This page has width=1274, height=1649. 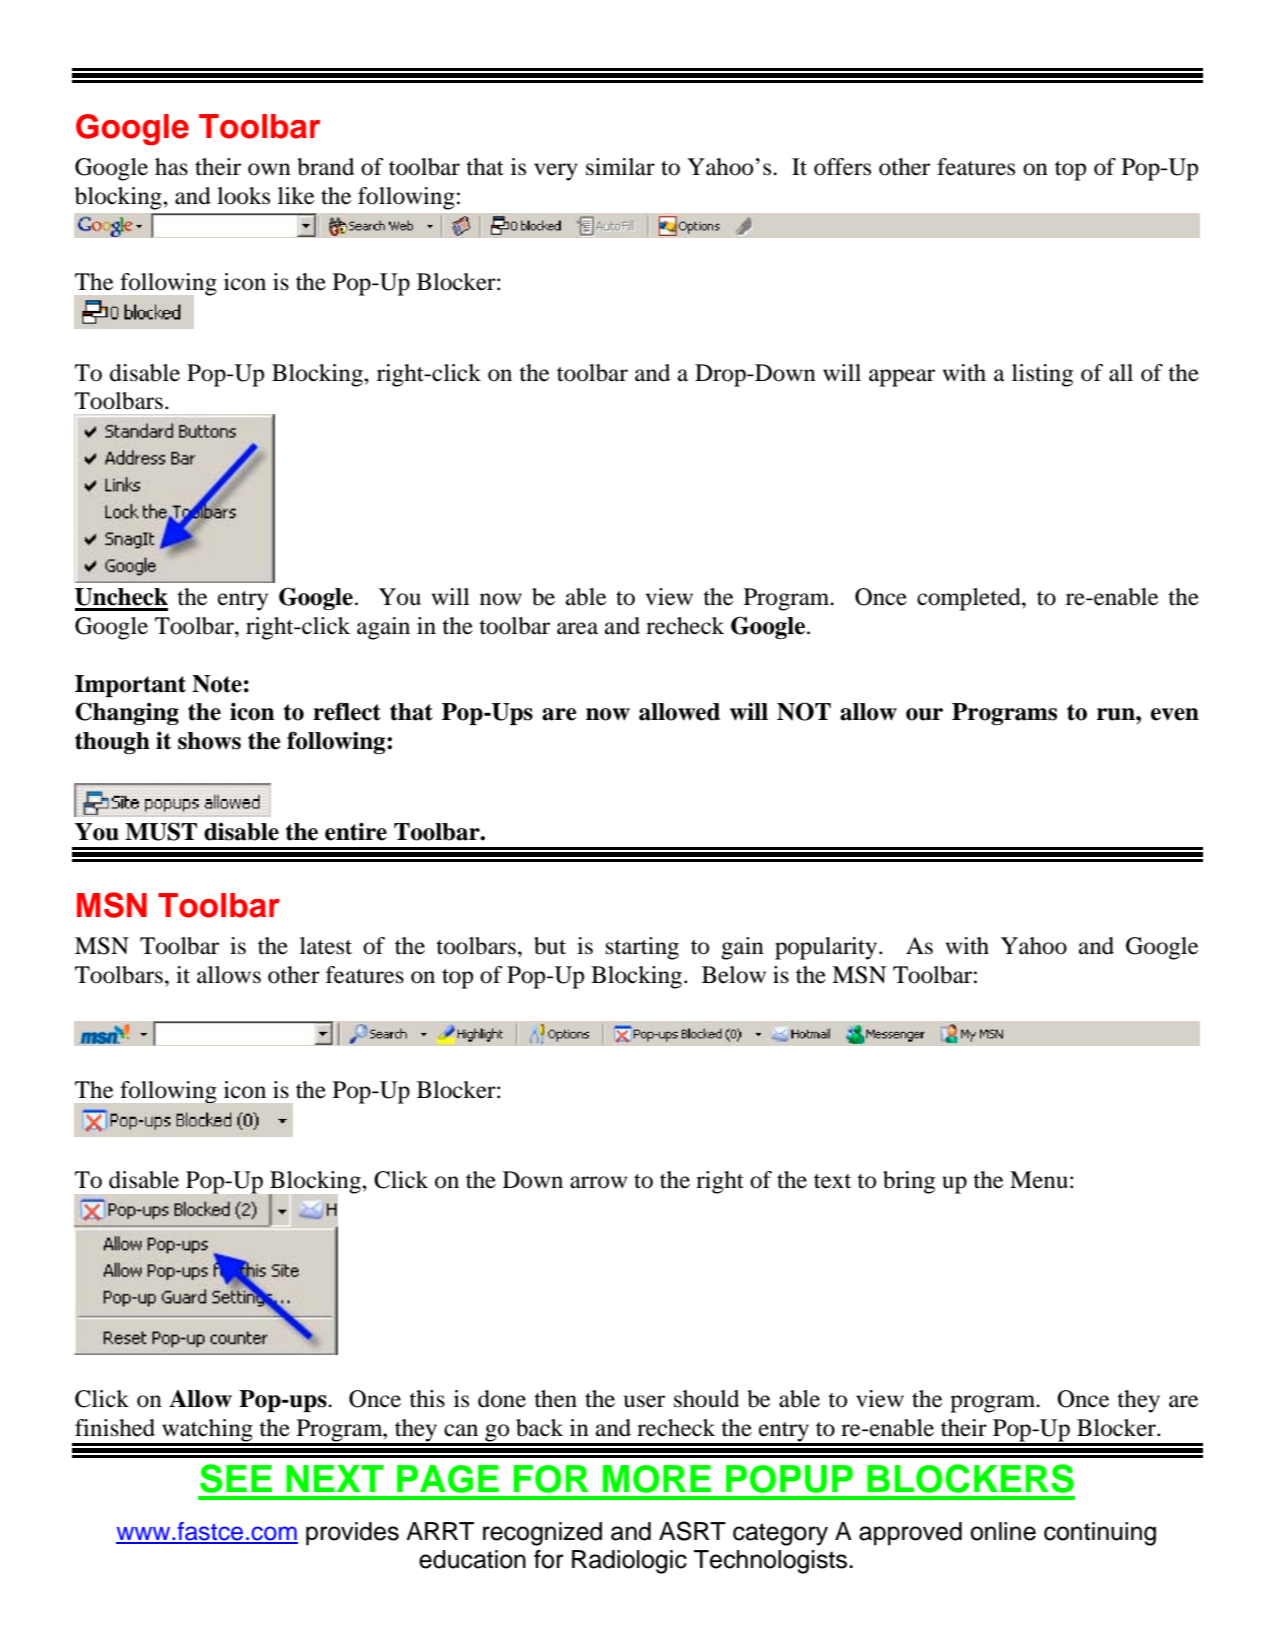 What do you see at coordinates (642, 948) in the page?
I see `starting` at bounding box center [642, 948].
